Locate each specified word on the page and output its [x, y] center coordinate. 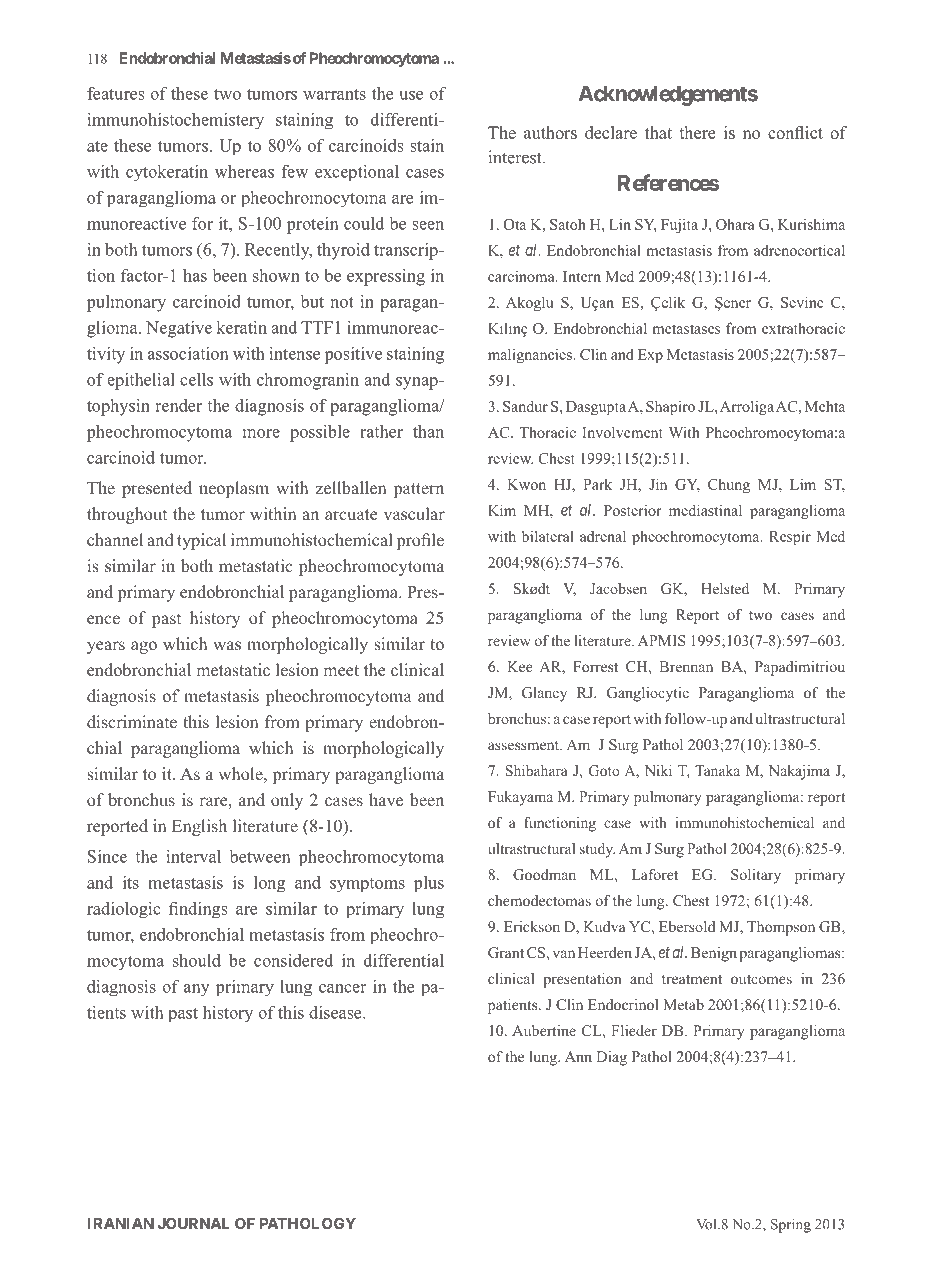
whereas [244, 171]
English [199, 827]
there [697, 132]
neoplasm [234, 489]
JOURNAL [194, 1223]
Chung [729, 485]
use [411, 95]
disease [336, 1012]
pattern [419, 490]
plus [429, 884]
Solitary [756, 876]
